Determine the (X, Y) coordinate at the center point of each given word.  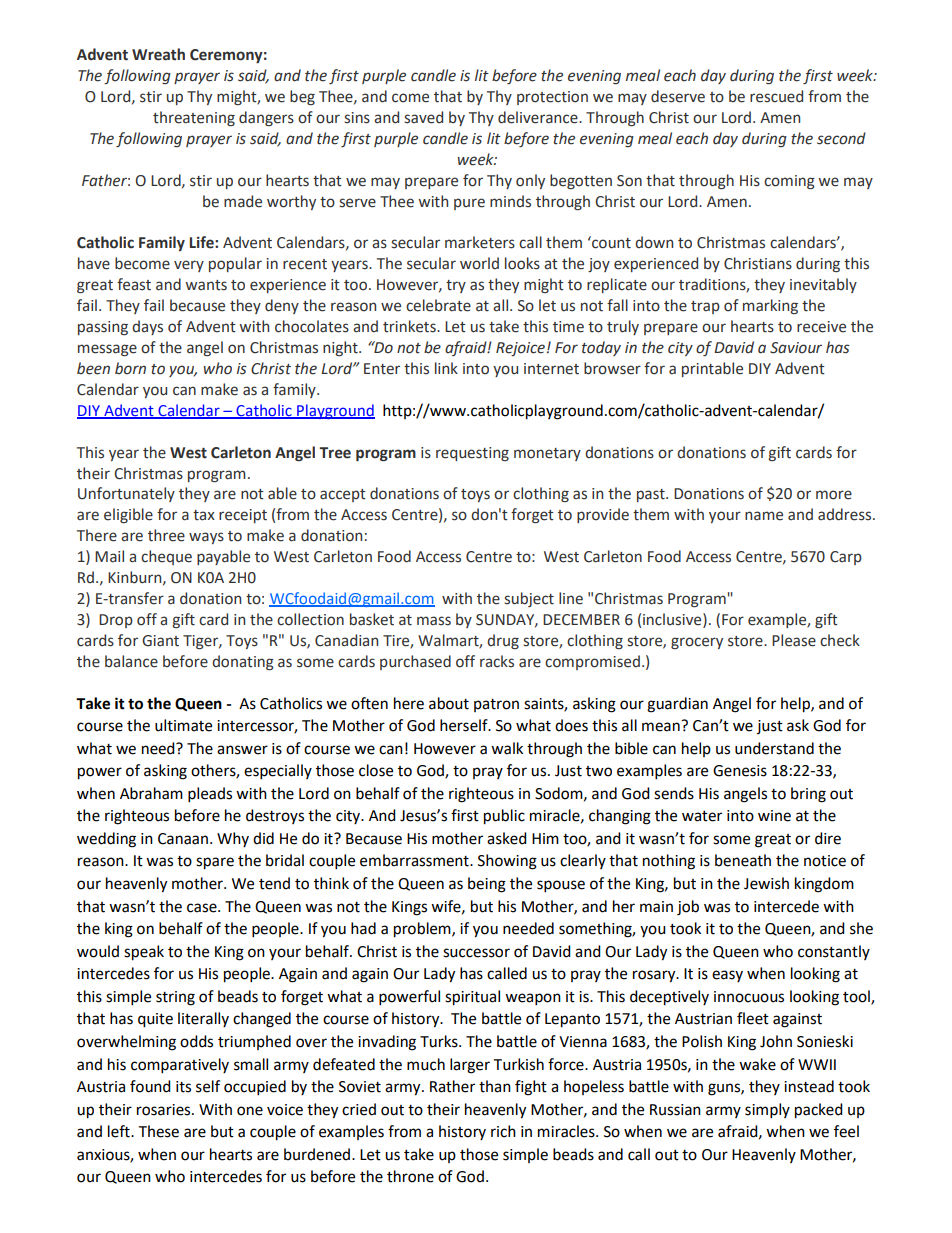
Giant (160, 641)
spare (215, 863)
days (147, 327)
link (446, 368)
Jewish (766, 883)
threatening (194, 118)
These (158, 1131)
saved (423, 117)
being (487, 885)
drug (503, 641)
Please (794, 640)
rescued (776, 96)
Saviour (796, 348)
